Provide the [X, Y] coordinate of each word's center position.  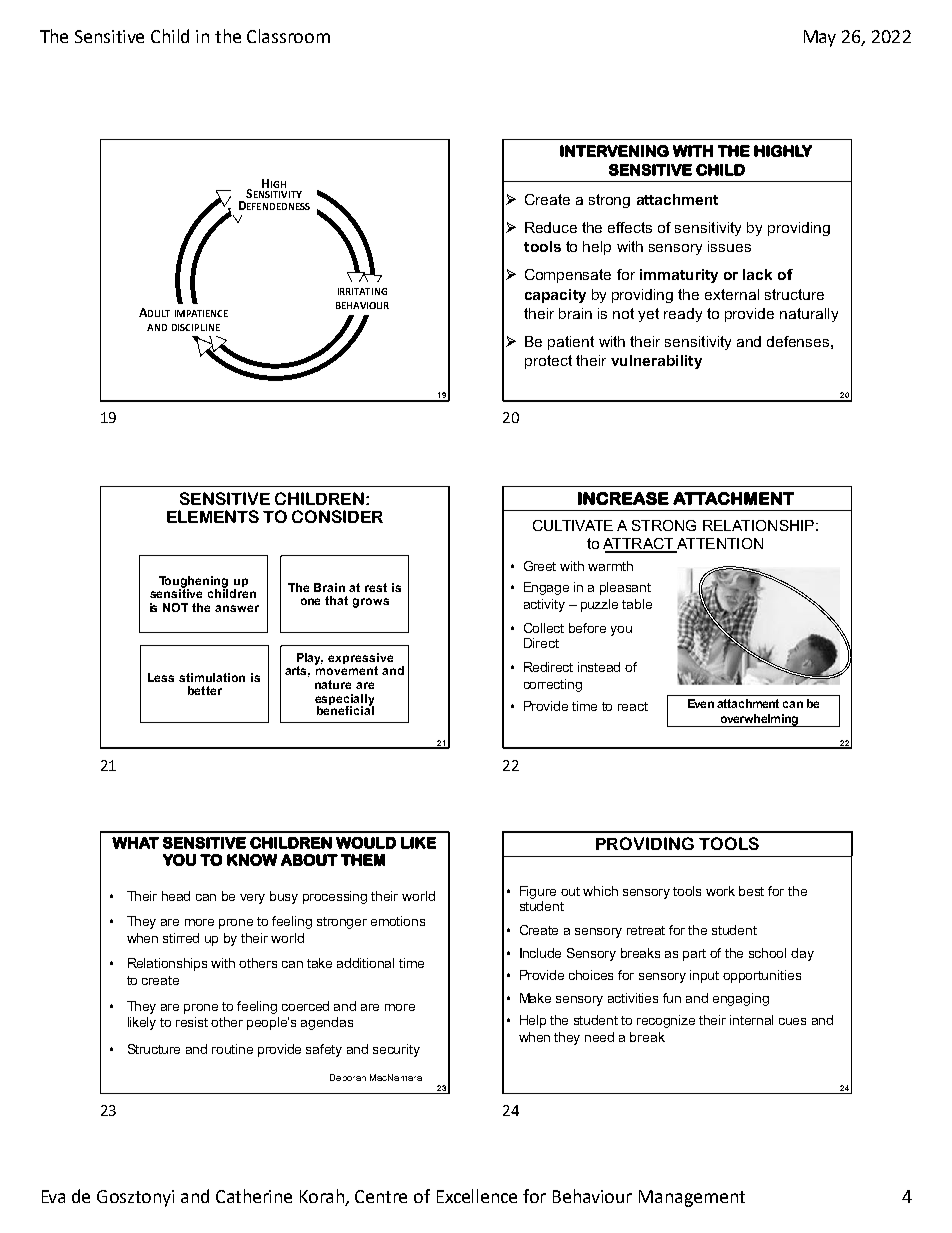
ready [683, 315]
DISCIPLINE [196, 327]
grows [371, 603]
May [820, 38]
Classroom [288, 36]
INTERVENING [614, 151]
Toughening [193, 583]
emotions [398, 921]
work [720, 891]
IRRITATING [362, 291]
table [637, 604]
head [176, 896]
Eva [53, 1196]
